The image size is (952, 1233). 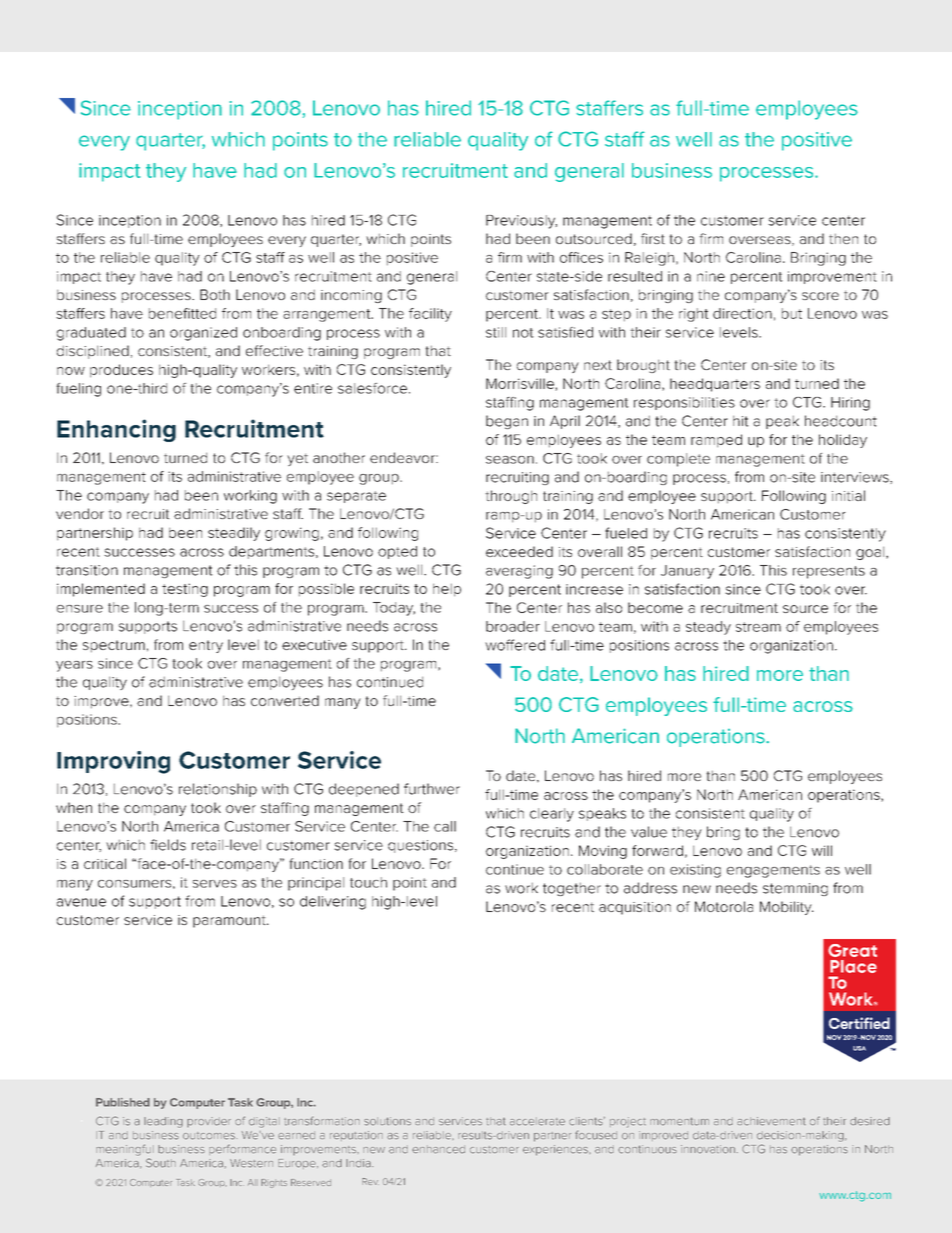 I want to click on broader, so click(x=513, y=626).
